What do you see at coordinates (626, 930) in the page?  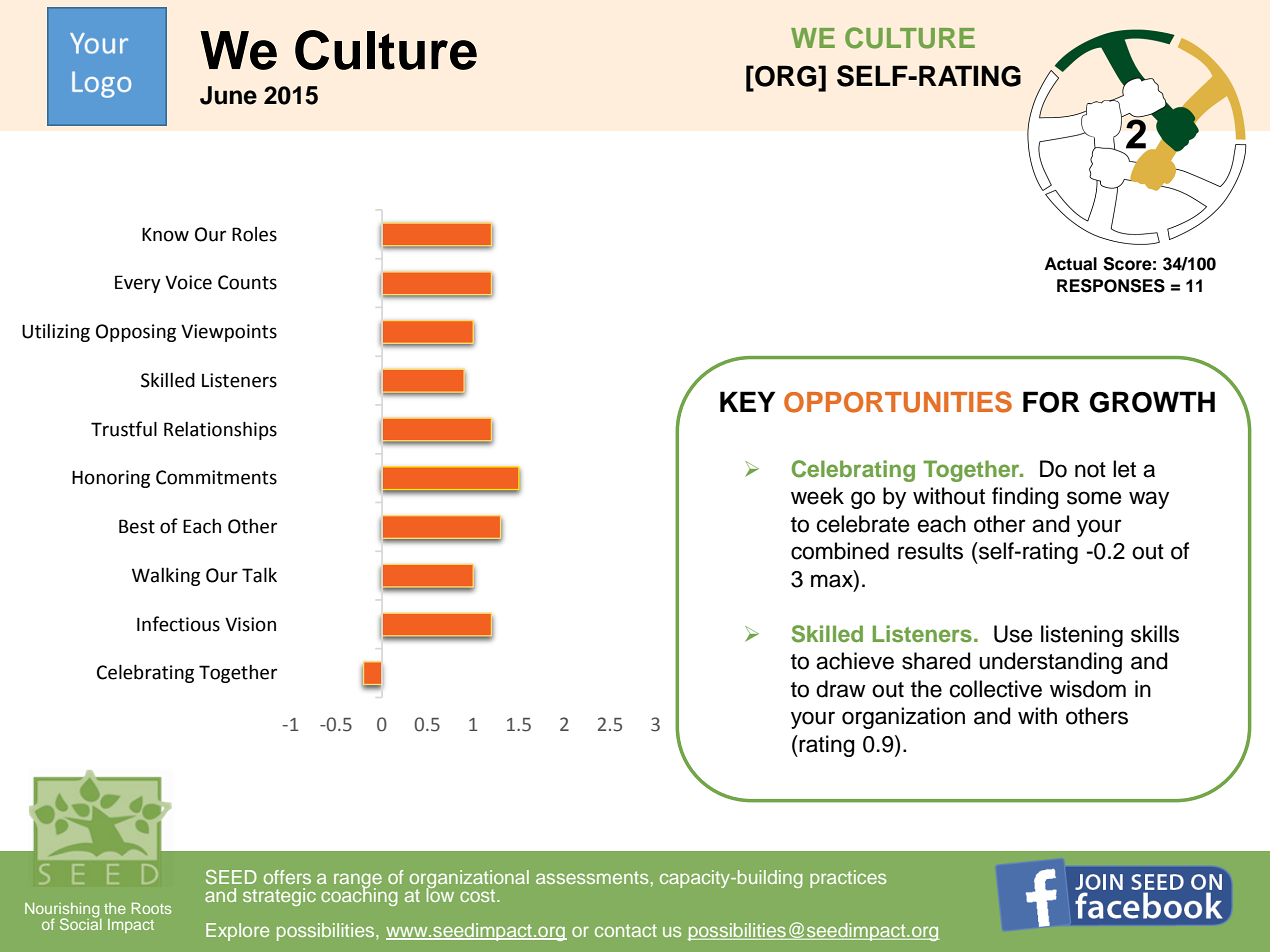 I see `contact` at bounding box center [626, 930].
